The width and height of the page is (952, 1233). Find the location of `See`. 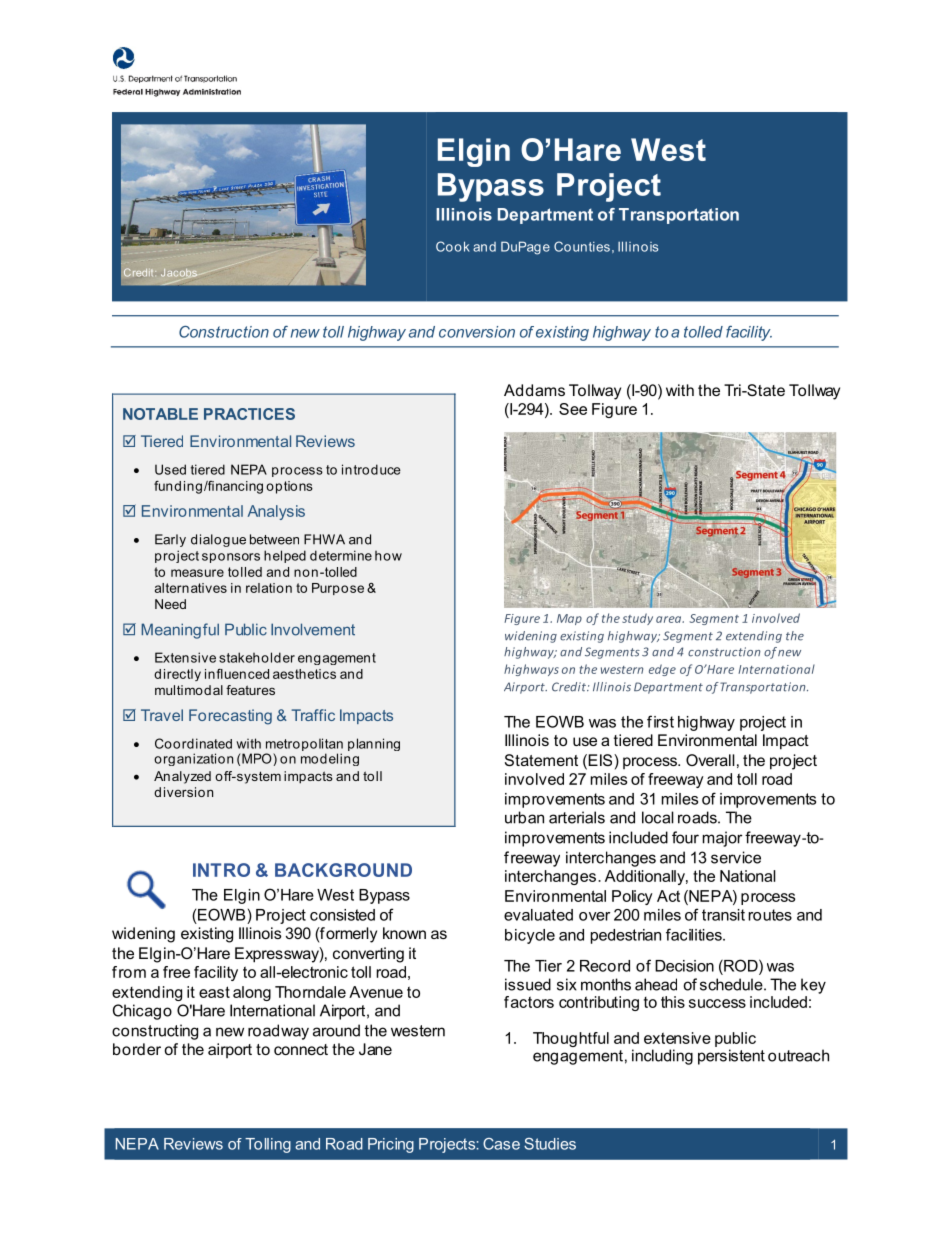

See is located at coordinates (573, 409).
